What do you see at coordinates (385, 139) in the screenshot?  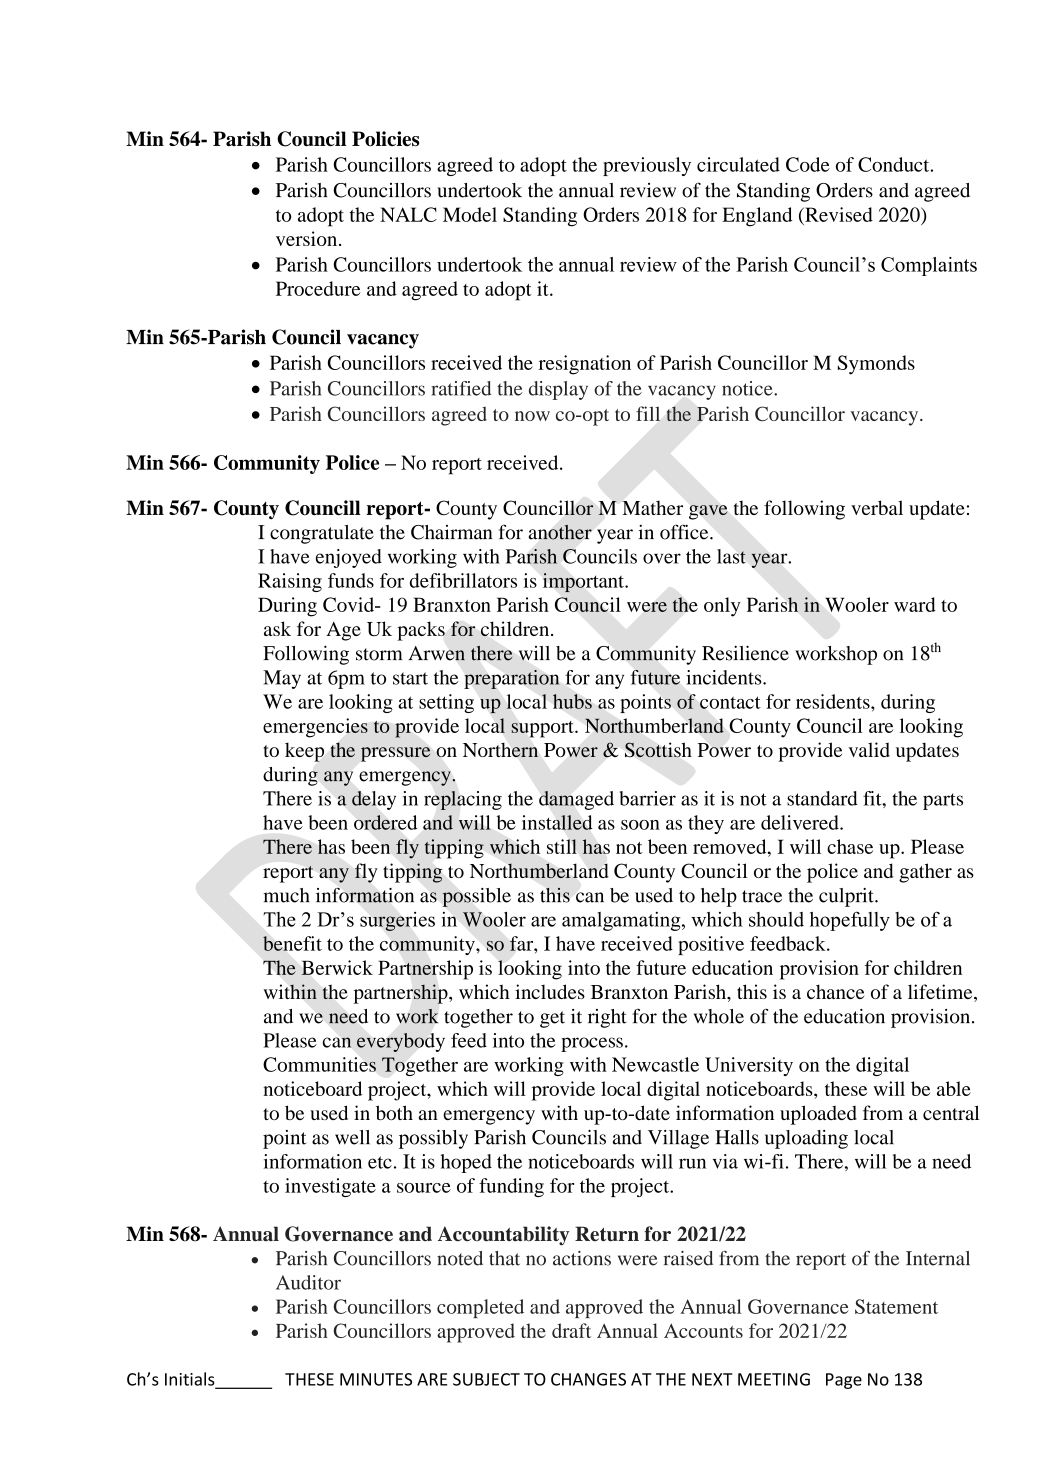 I see `Policies` at bounding box center [385, 139].
